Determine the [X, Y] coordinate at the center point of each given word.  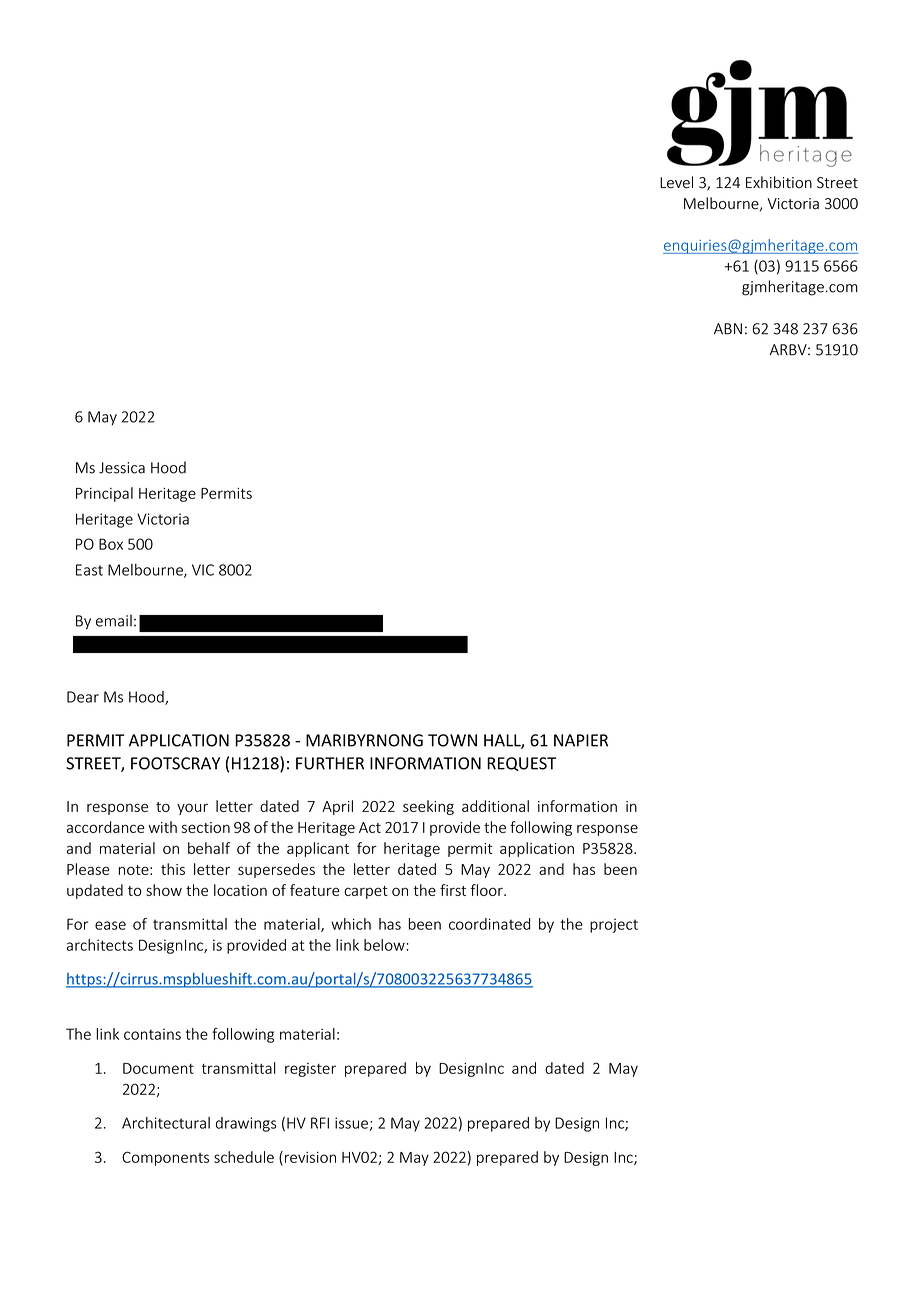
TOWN [452, 740]
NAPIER [581, 740]
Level [676, 182]
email [114, 620]
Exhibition [779, 182]
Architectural [166, 1123]
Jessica [122, 468]
